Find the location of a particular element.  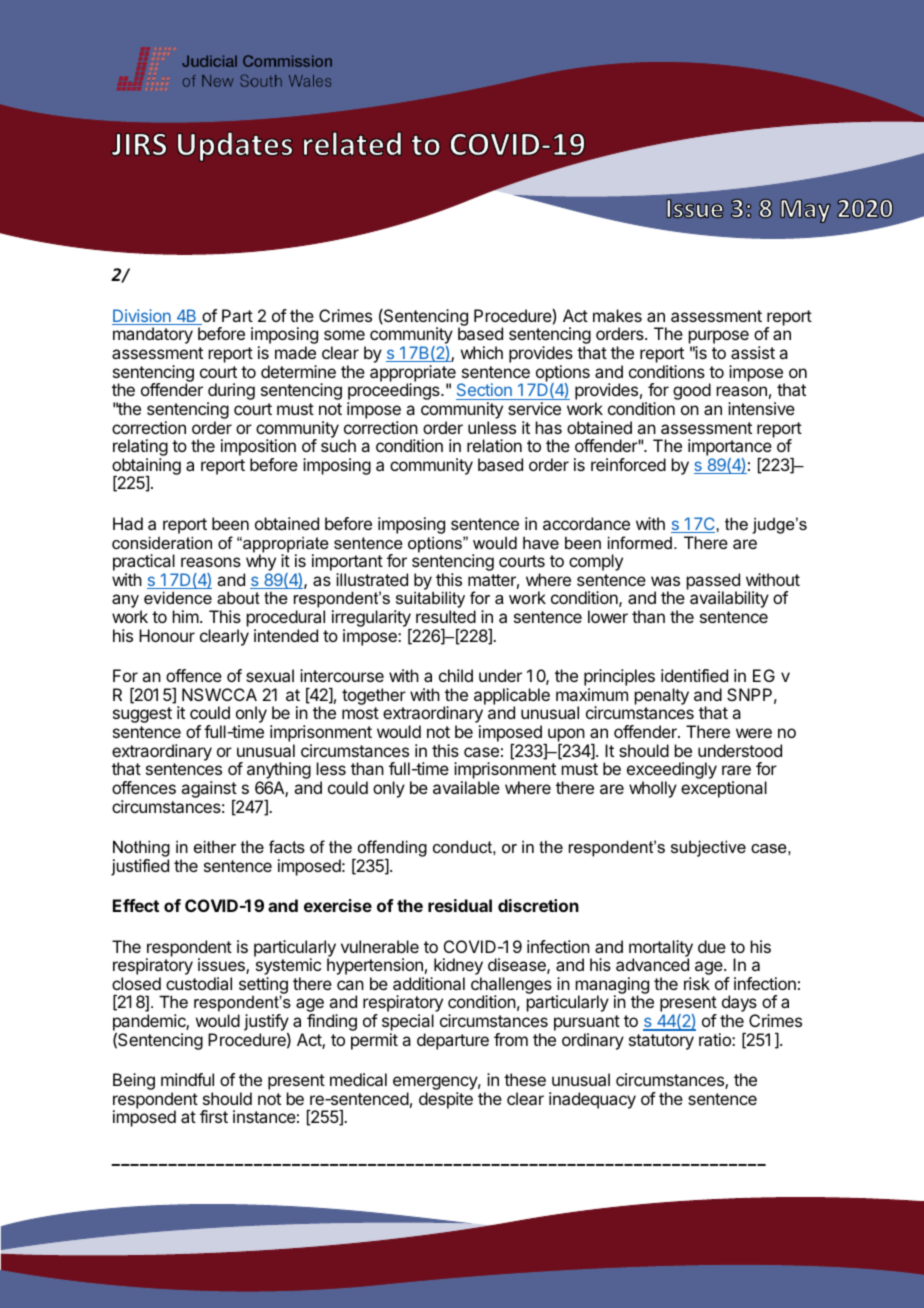

which is located at coordinates (482, 352).
